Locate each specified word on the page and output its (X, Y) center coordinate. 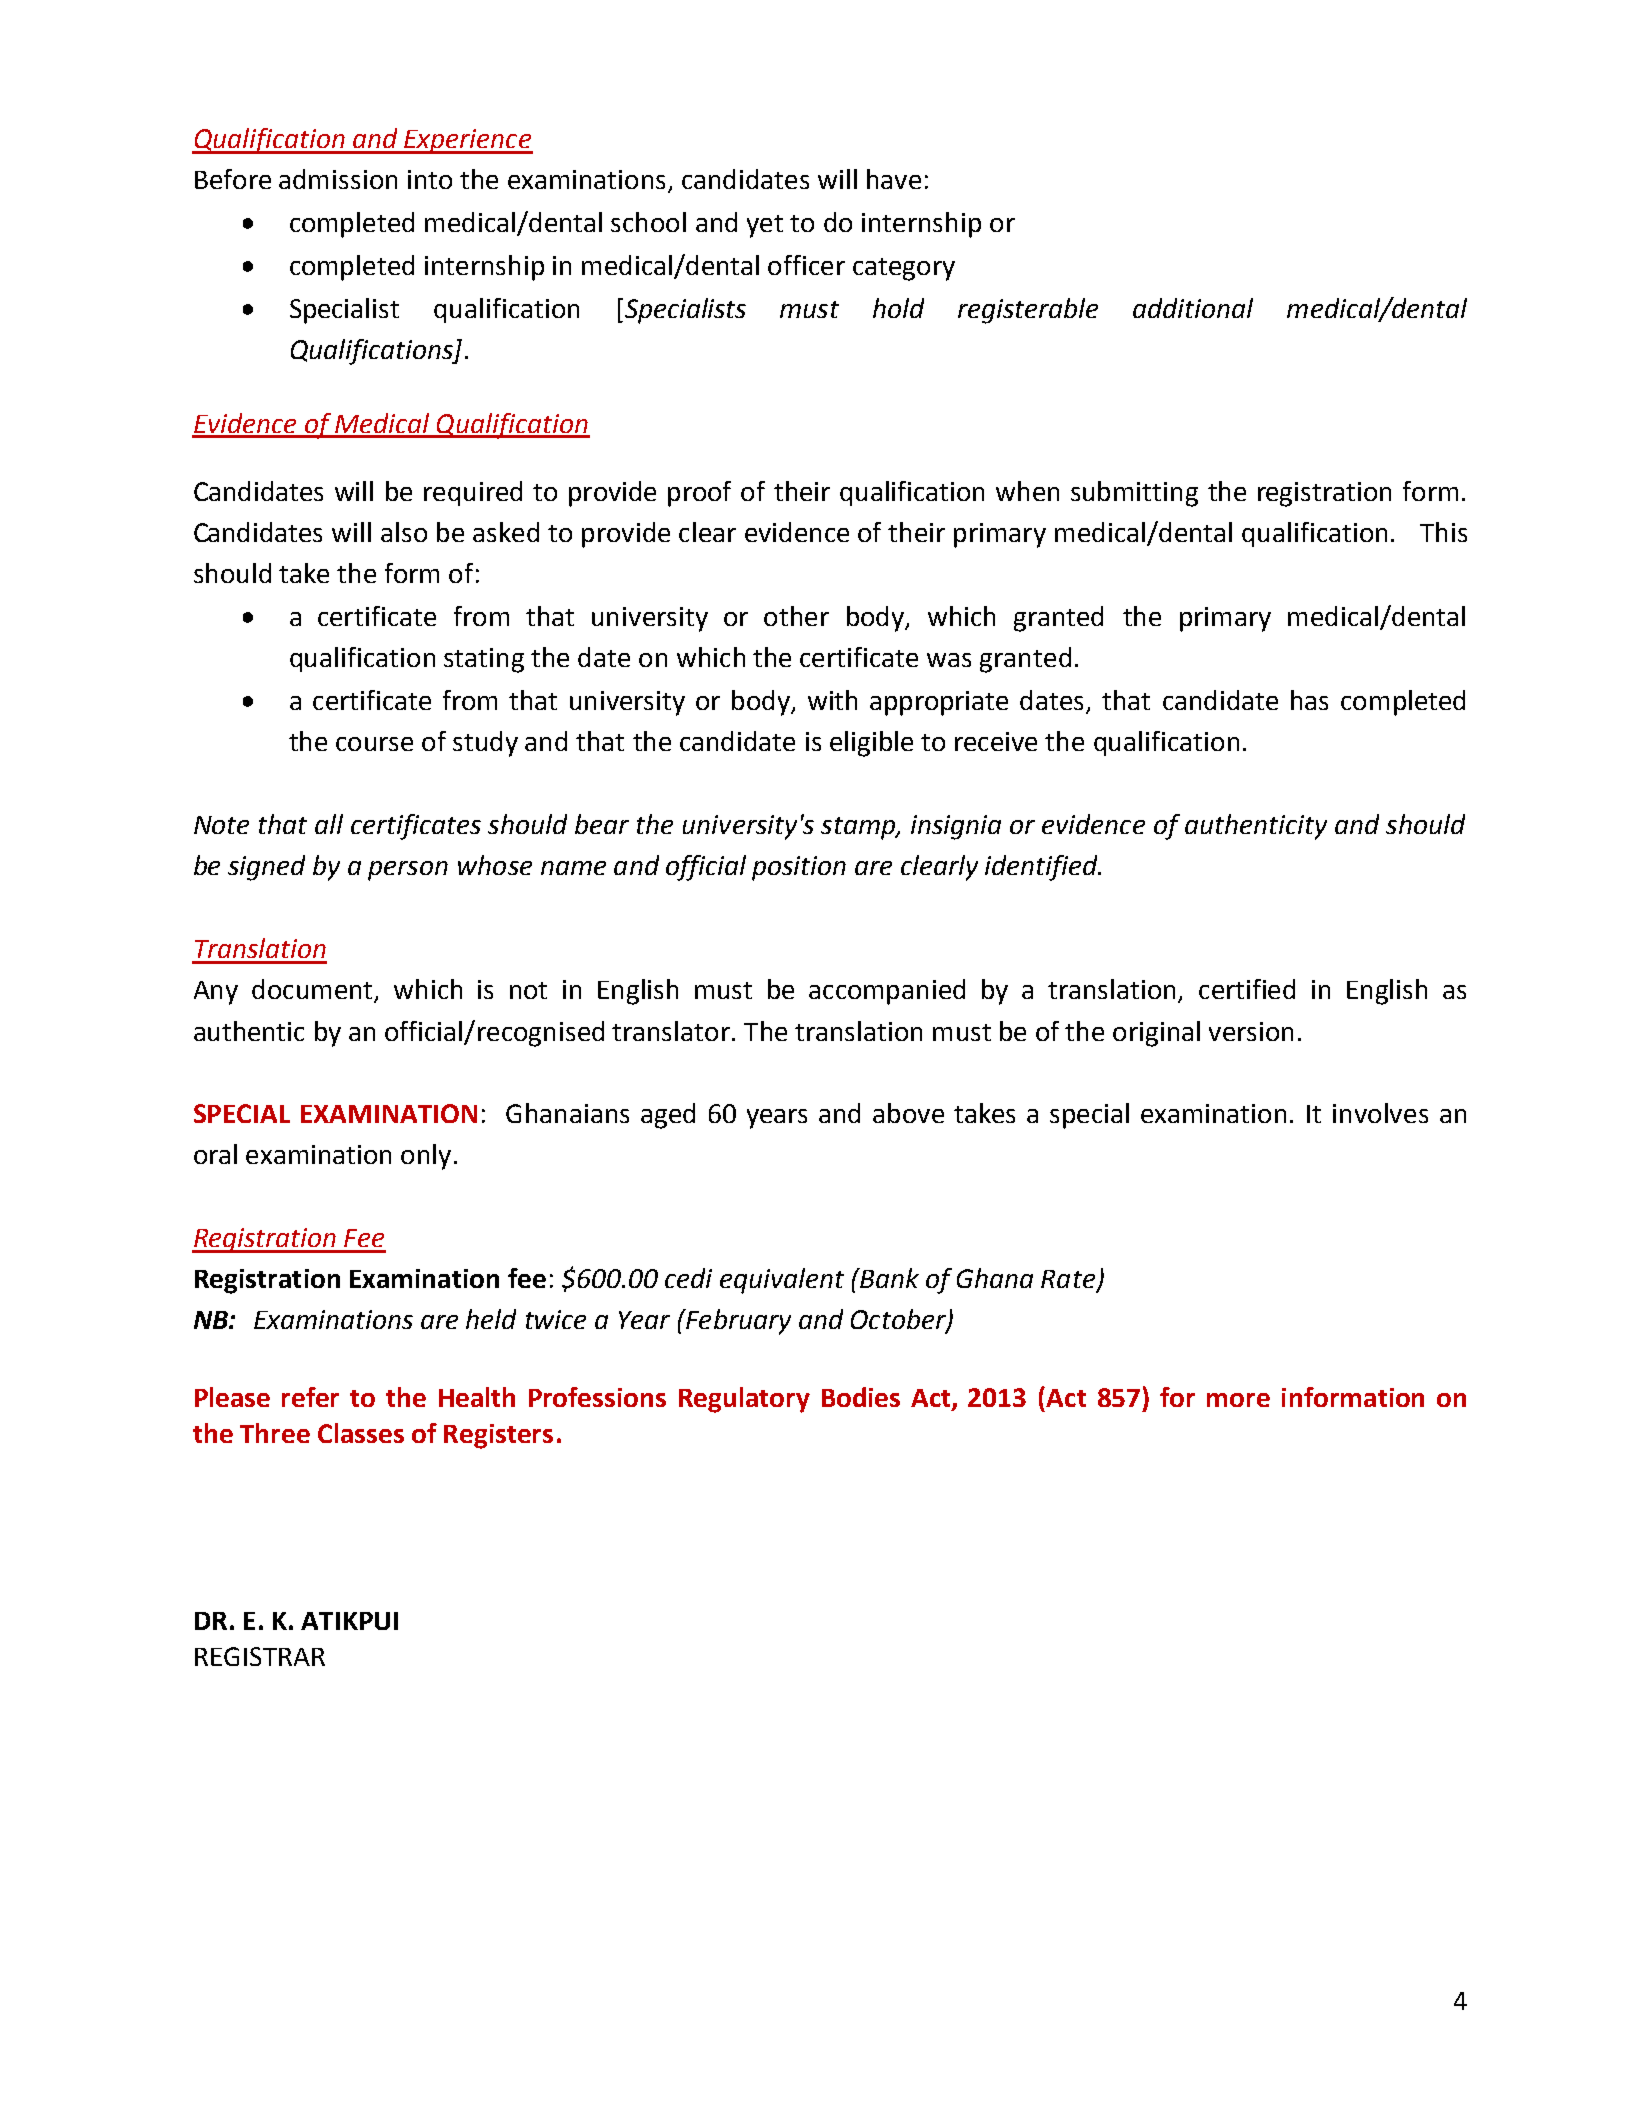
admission (338, 179)
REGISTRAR (260, 1656)
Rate (1069, 1280)
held (491, 1319)
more (1238, 1400)
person (408, 871)
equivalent (782, 1281)
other (796, 616)
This (1443, 532)
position (799, 868)
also (404, 532)
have (894, 179)
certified (1247, 989)
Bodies (861, 1397)
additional (1193, 308)
